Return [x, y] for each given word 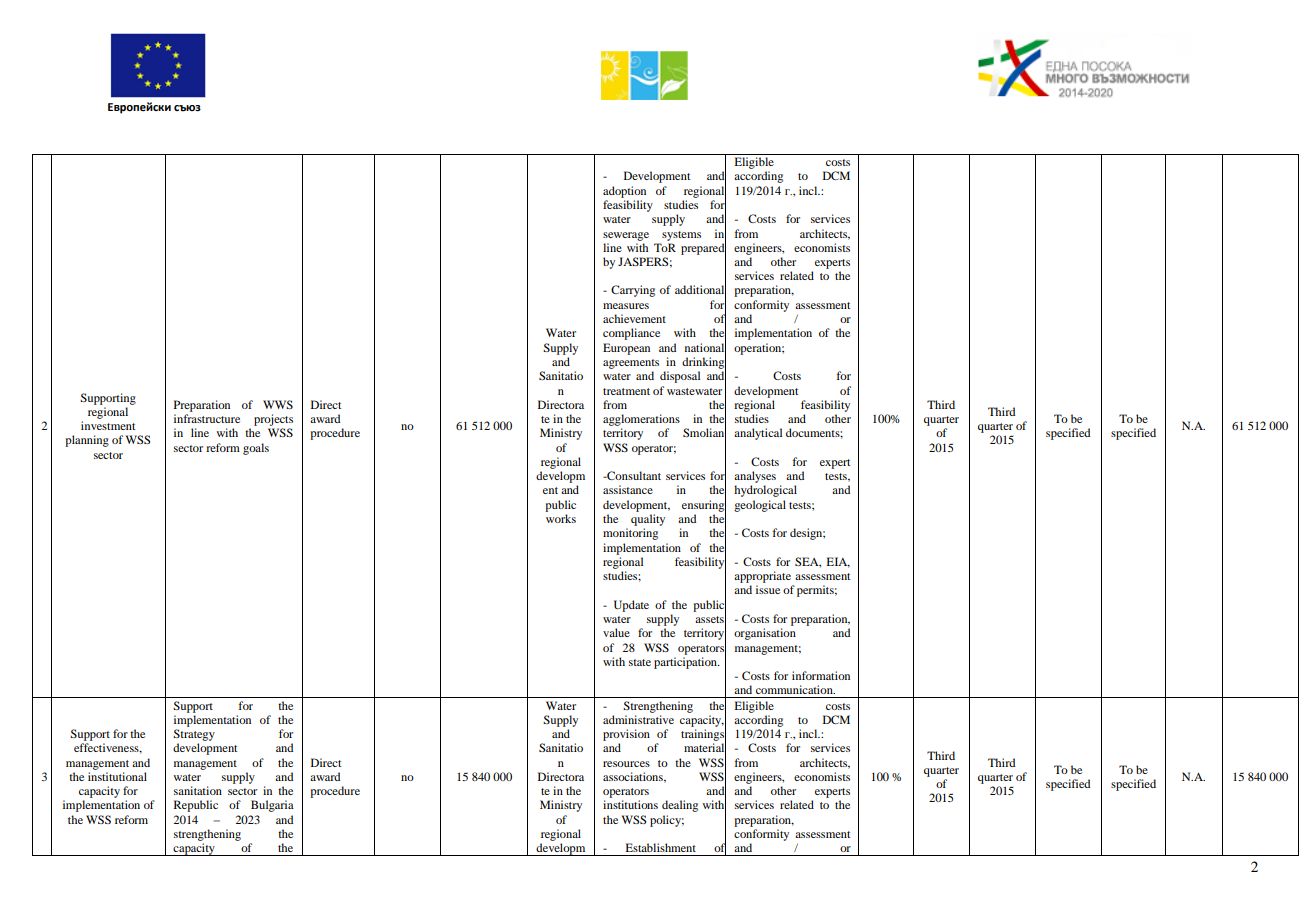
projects [273, 420]
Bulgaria [272, 806]
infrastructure [207, 418]
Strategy [194, 735]
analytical [758, 434]
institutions [630, 804]
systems [681, 236]
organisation [765, 634]
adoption [624, 192]
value [616, 632]
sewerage [626, 236]
